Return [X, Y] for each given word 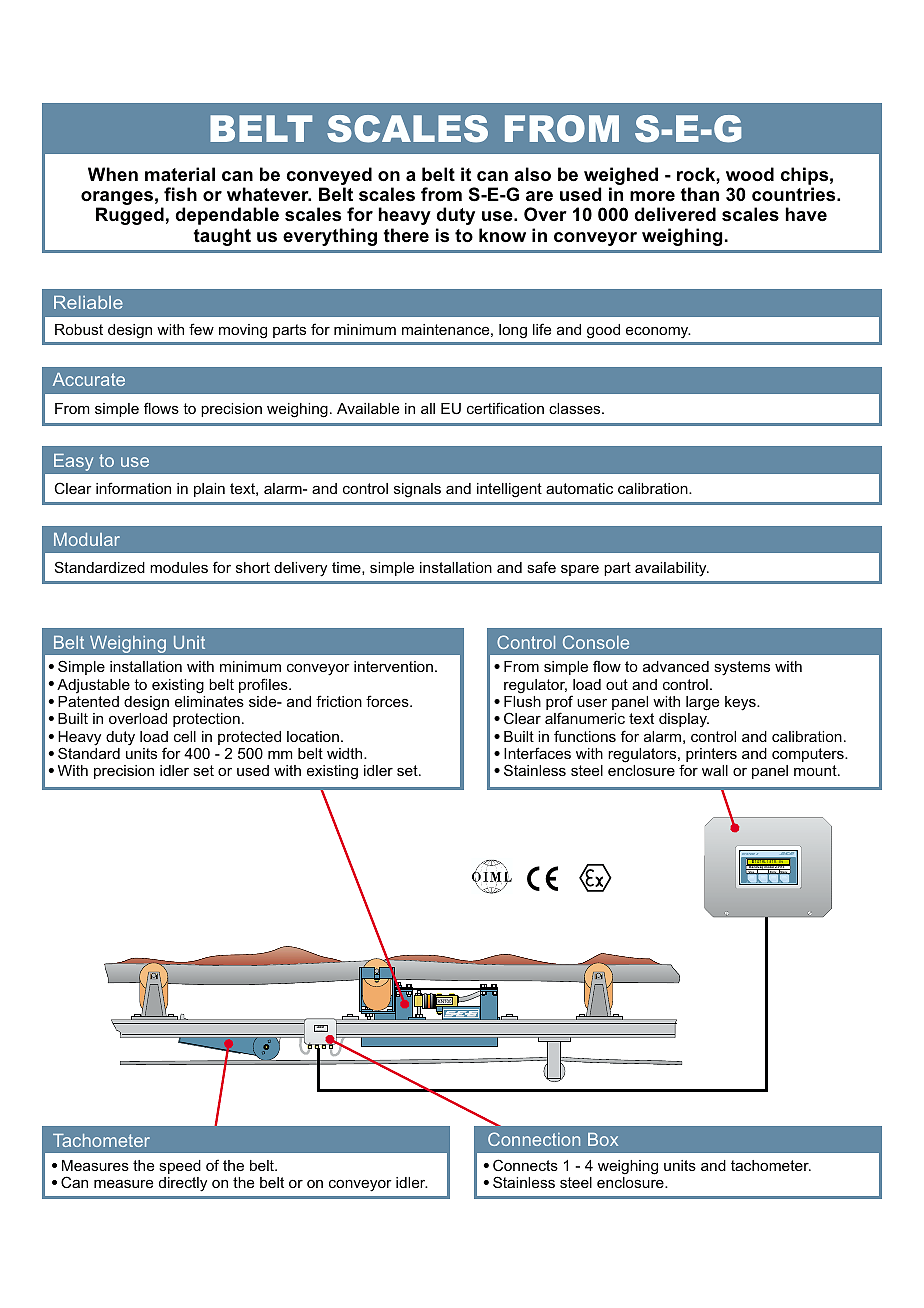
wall [715, 770]
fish [180, 194]
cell [185, 736]
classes [576, 408]
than [699, 194]
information [133, 488]
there [406, 235]
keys [741, 703]
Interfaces [537, 753]
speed [180, 1167]
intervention [393, 666]
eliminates [209, 701]
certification [505, 408]
